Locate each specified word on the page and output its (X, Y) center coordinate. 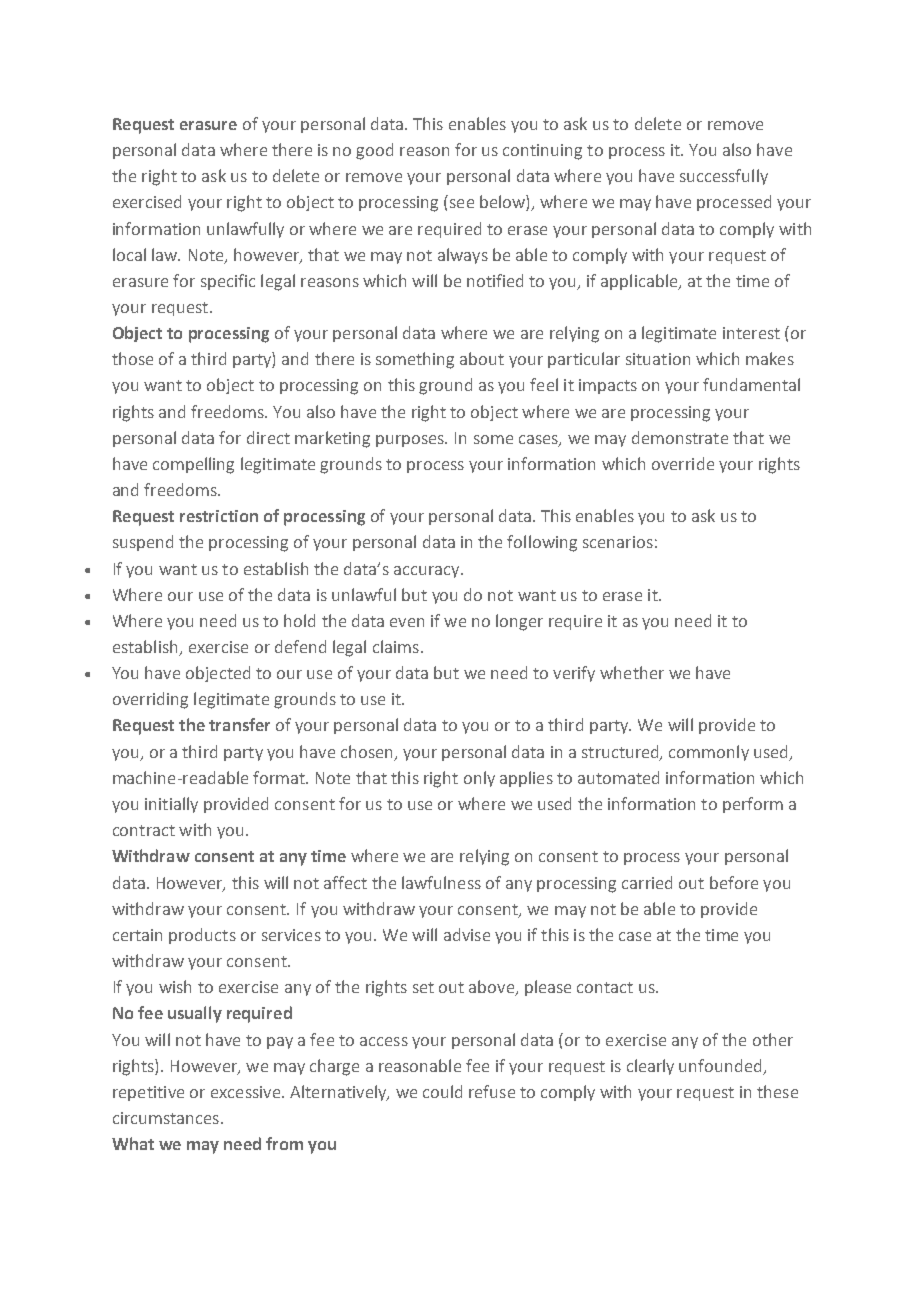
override (683, 463)
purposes (411, 441)
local (129, 254)
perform (753, 805)
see (462, 203)
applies (526, 779)
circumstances (166, 1118)
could (442, 1091)
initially (171, 805)
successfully (724, 177)
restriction (219, 516)
